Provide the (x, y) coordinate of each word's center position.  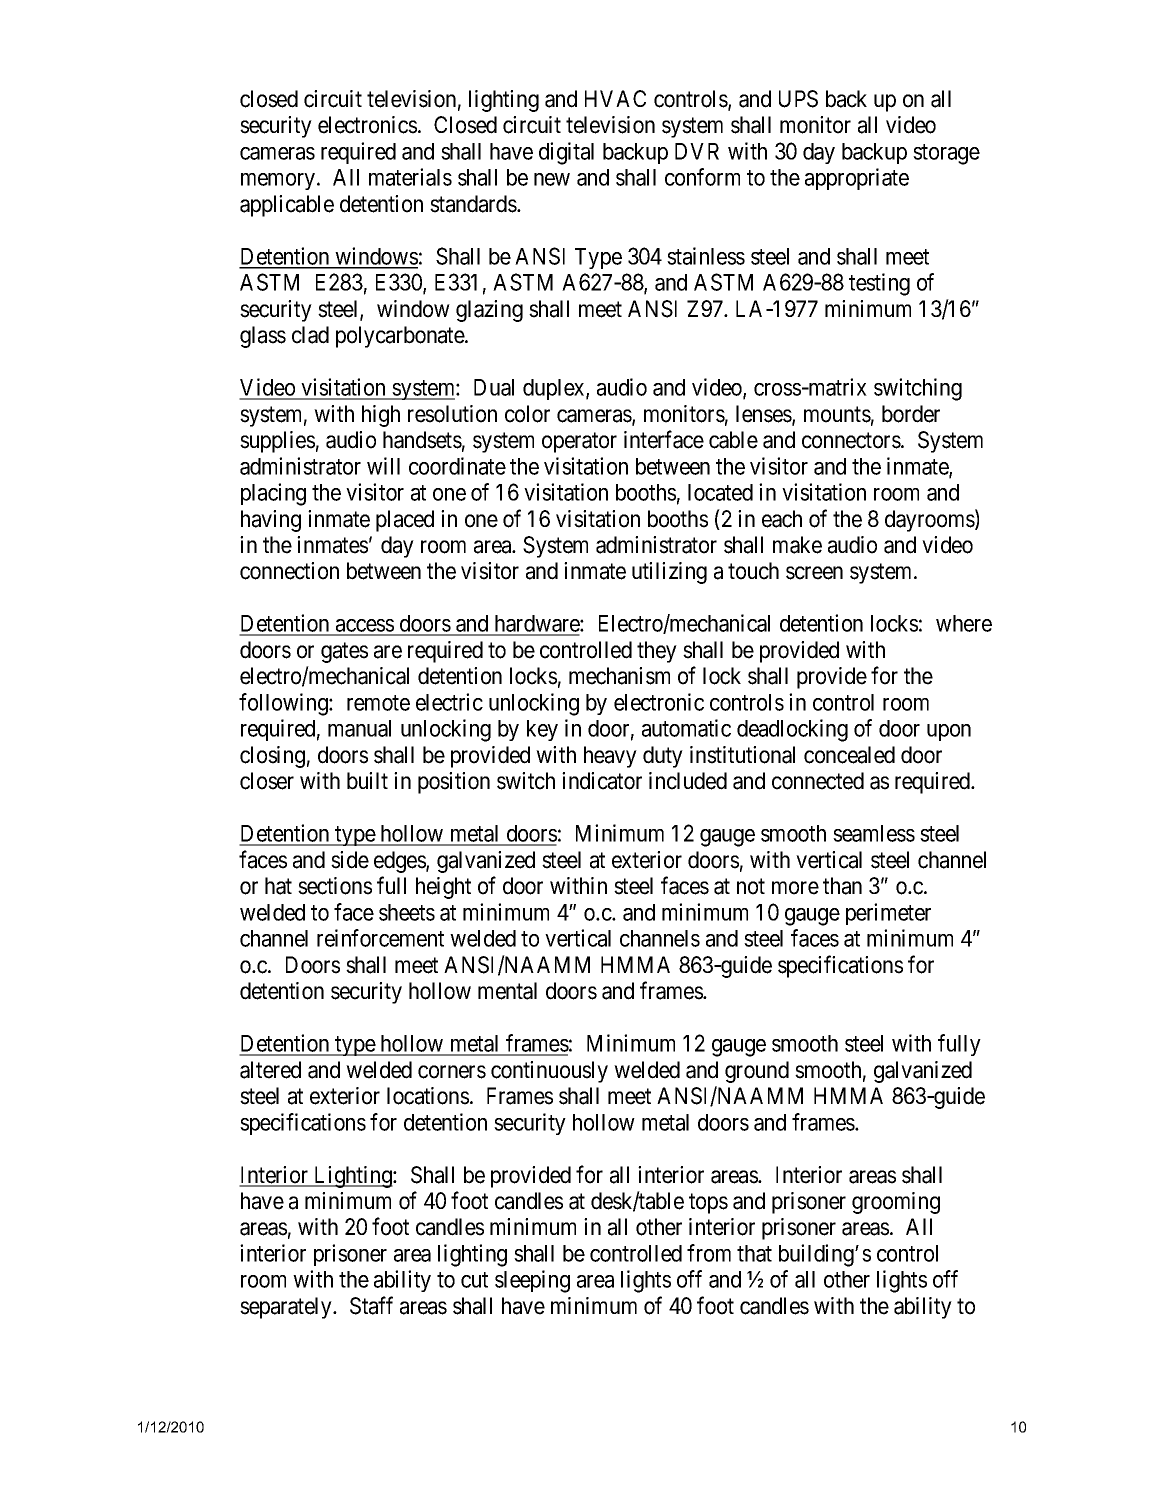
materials (410, 177)
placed (405, 521)
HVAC (615, 98)
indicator (602, 781)
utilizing (669, 573)
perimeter (888, 914)
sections (335, 886)
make (797, 545)
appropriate (857, 179)
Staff (371, 1305)
